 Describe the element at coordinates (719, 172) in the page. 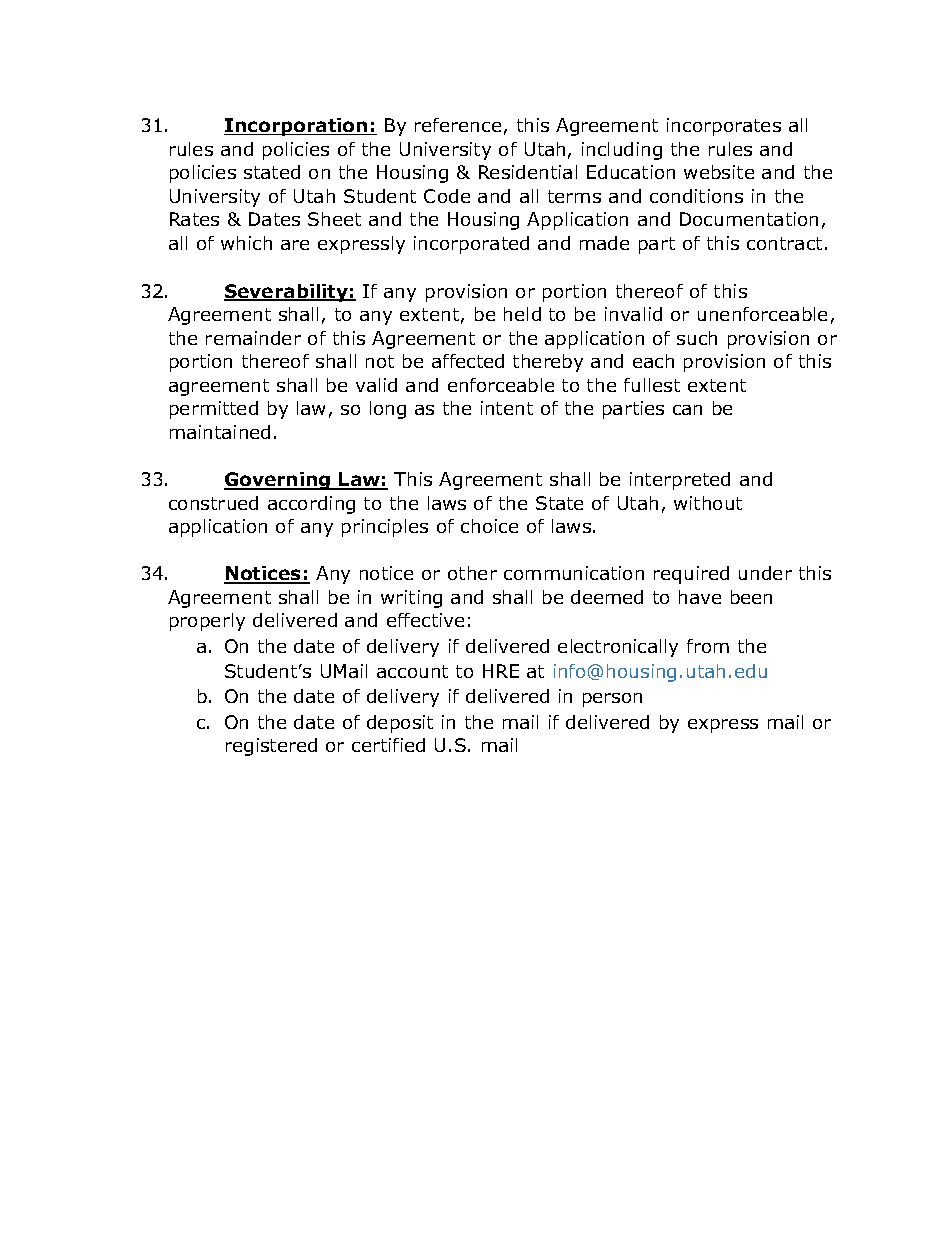

I see `website` at that location.
